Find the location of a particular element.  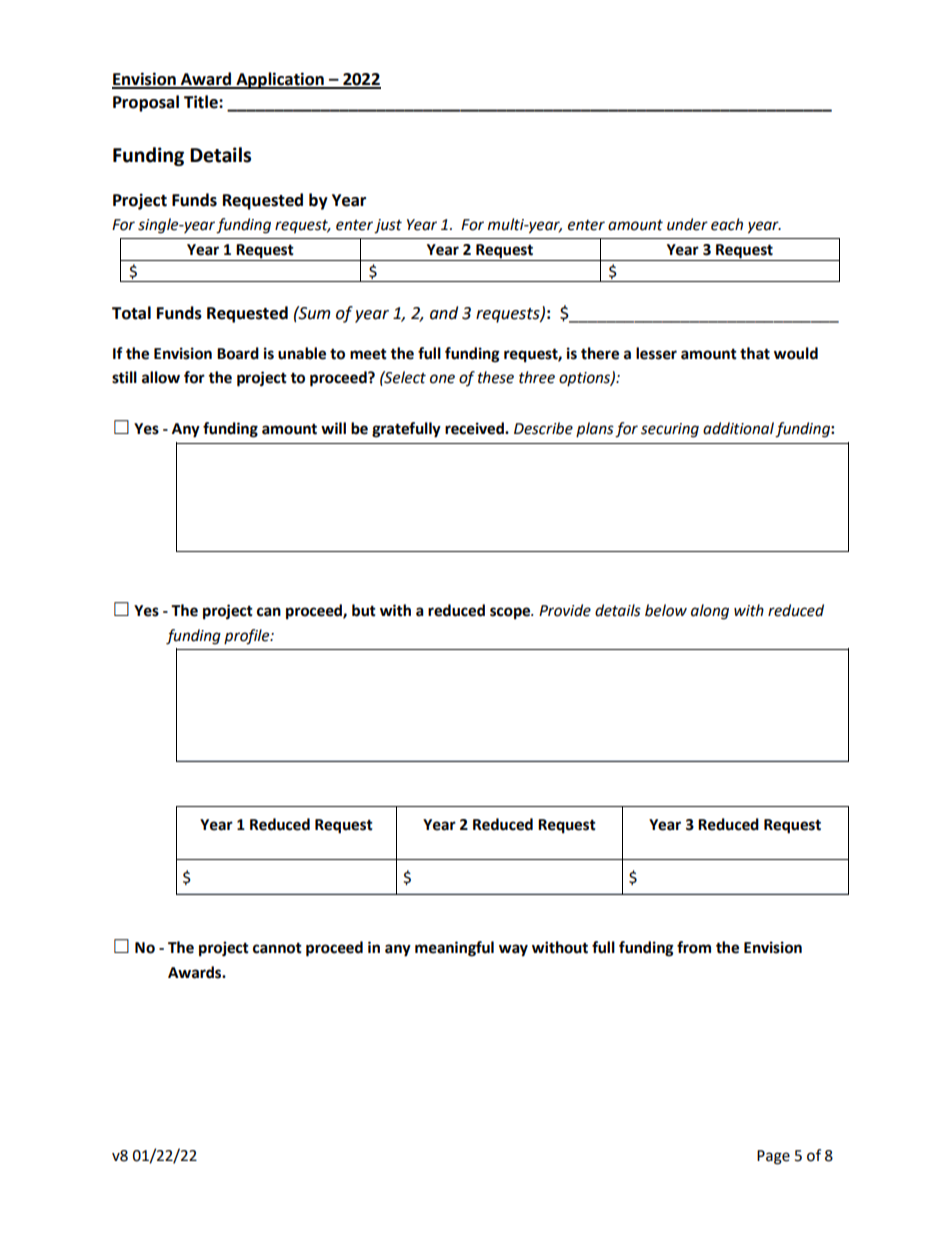

Title is located at coordinates (202, 102).
